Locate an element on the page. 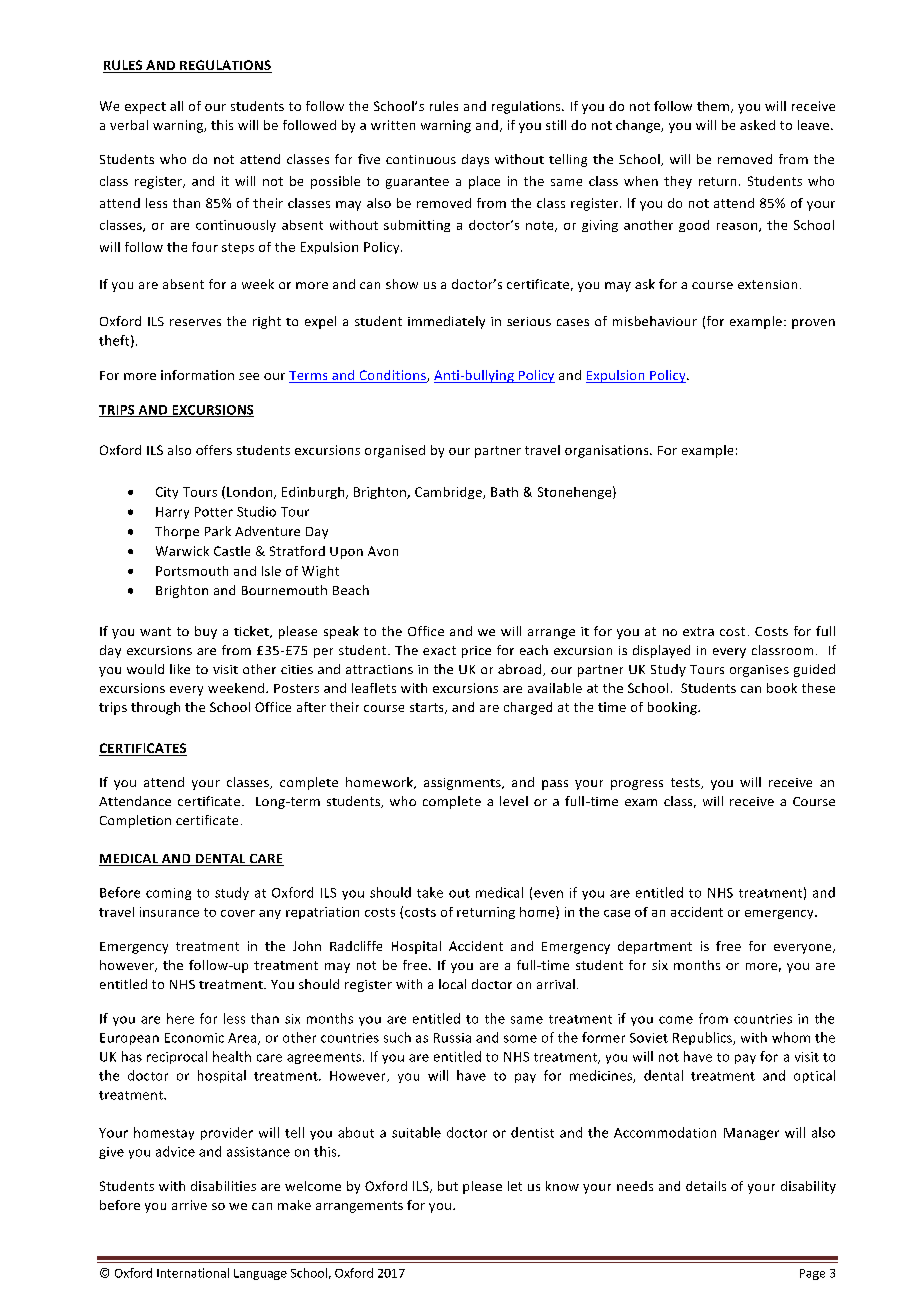 The height and width of the image is (1308, 924). like is located at coordinates (180, 669).
